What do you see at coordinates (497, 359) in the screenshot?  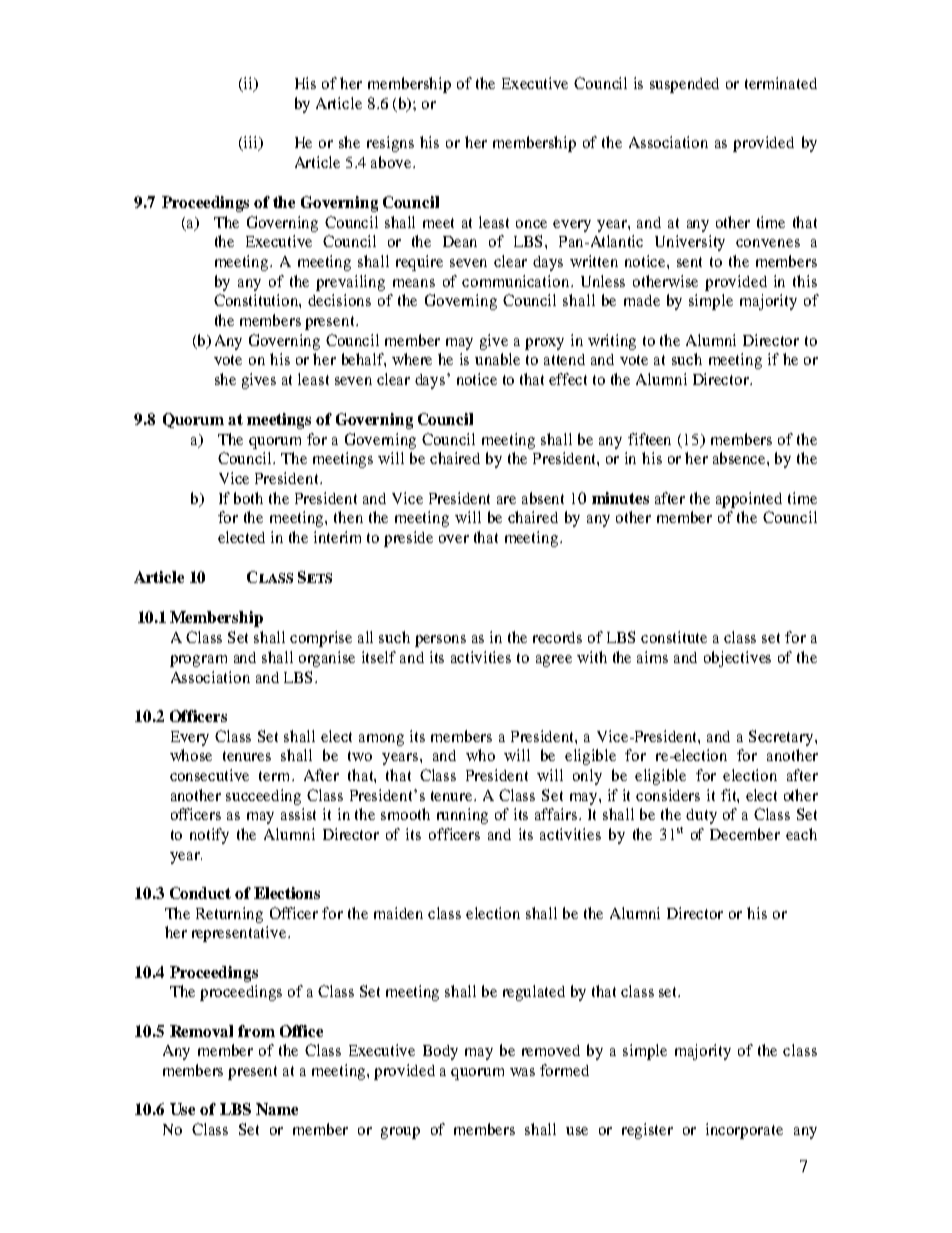 I see `unable` at bounding box center [497, 359].
